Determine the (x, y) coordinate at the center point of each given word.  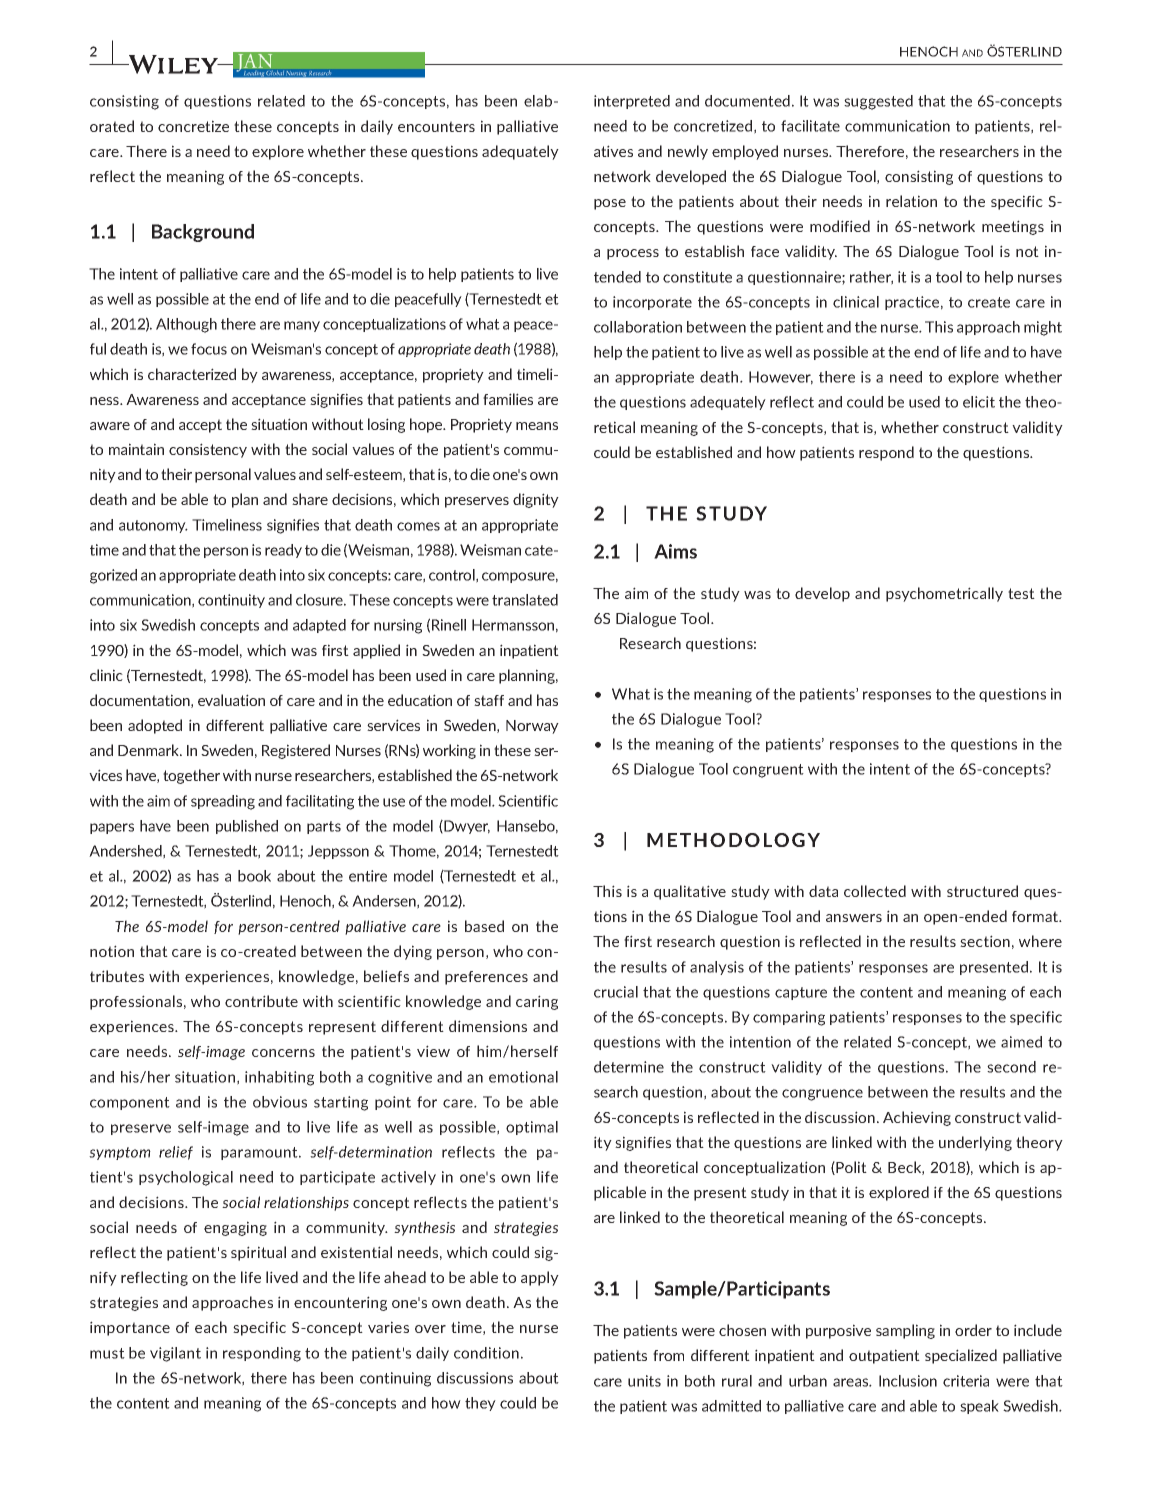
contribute (261, 1001)
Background (203, 233)
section (985, 941)
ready (283, 551)
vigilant (175, 1354)
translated (525, 600)
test (1021, 593)
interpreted (632, 102)
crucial (616, 992)
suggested (878, 102)
